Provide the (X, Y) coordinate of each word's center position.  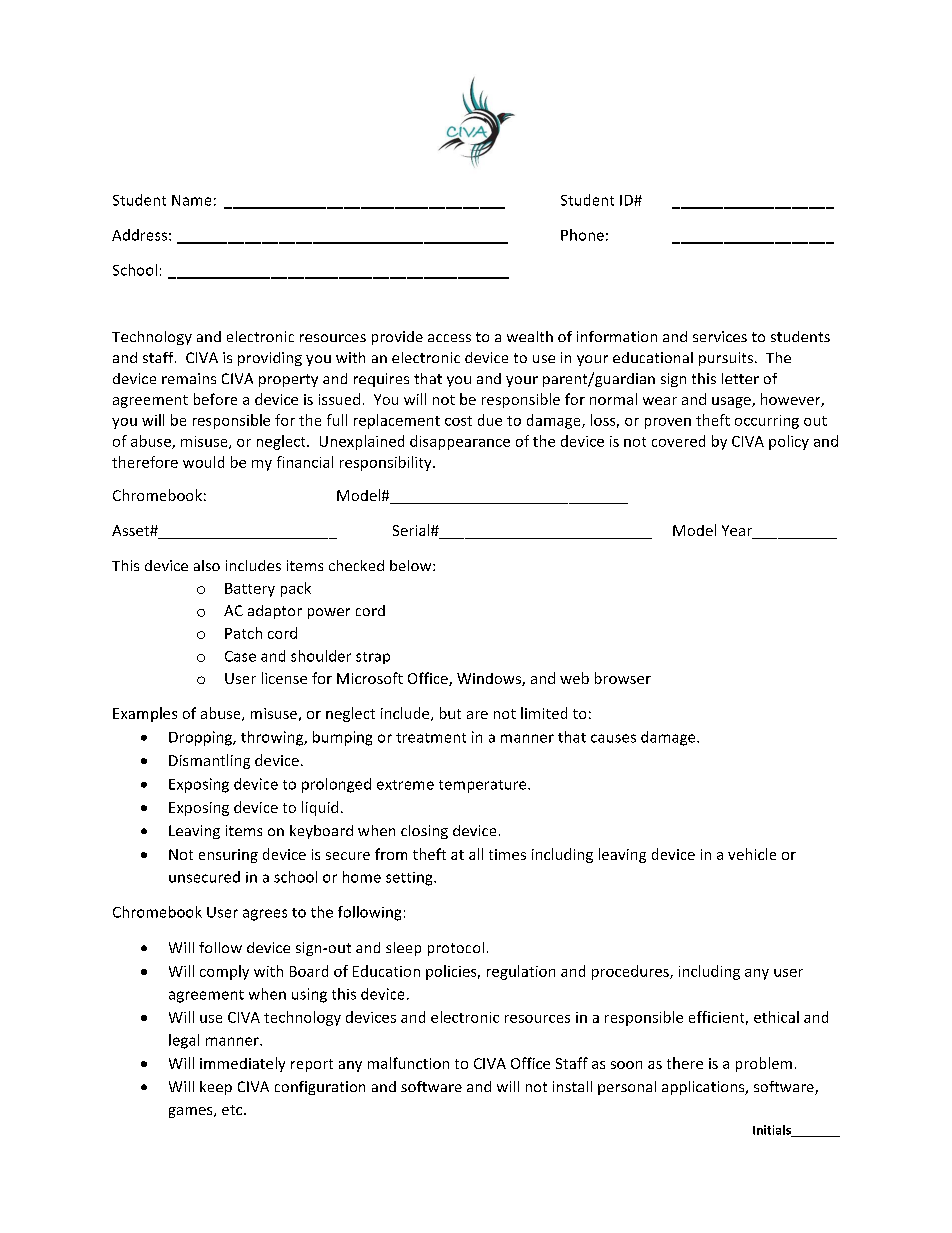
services (720, 336)
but (450, 713)
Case (240, 656)
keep (216, 1088)
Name (191, 200)
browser (623, 678)
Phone (582, 235)
